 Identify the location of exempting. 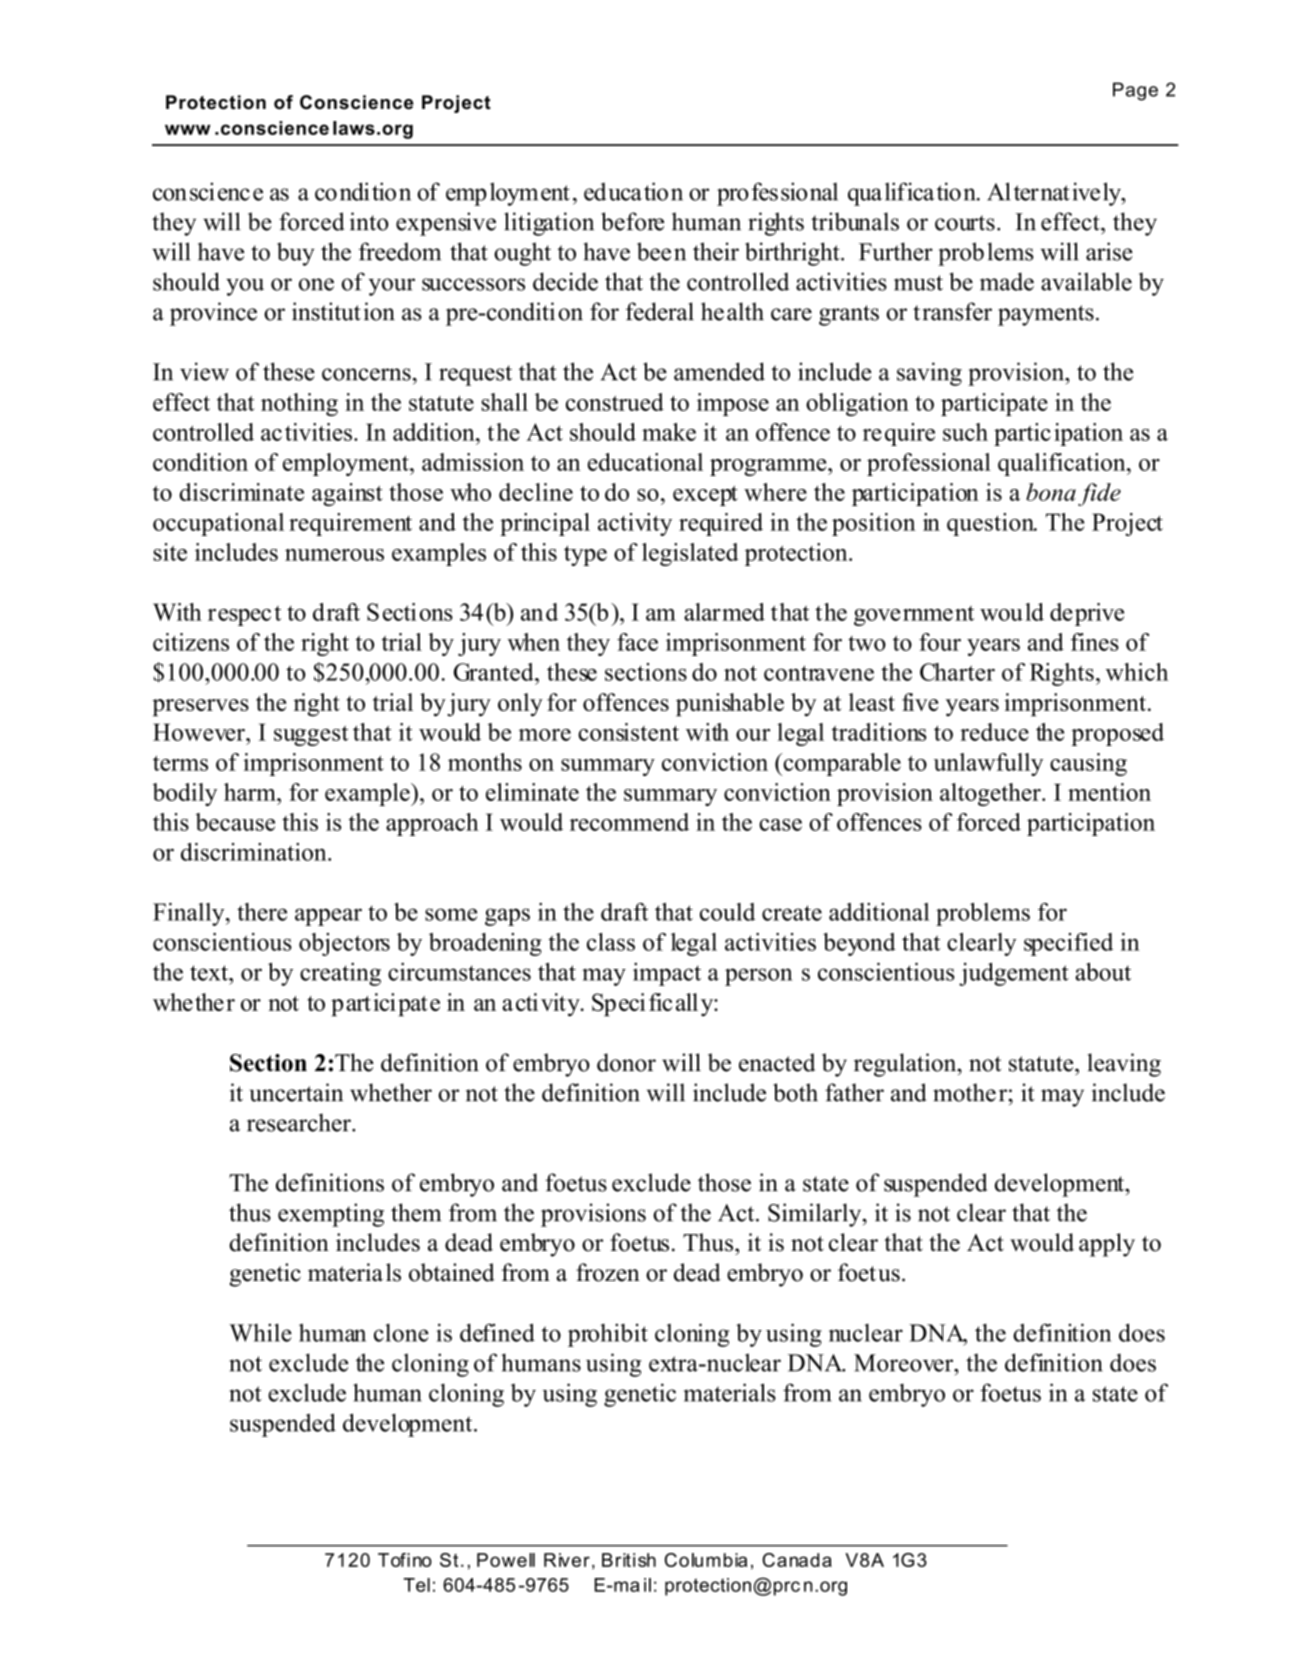
(331, 1215).
